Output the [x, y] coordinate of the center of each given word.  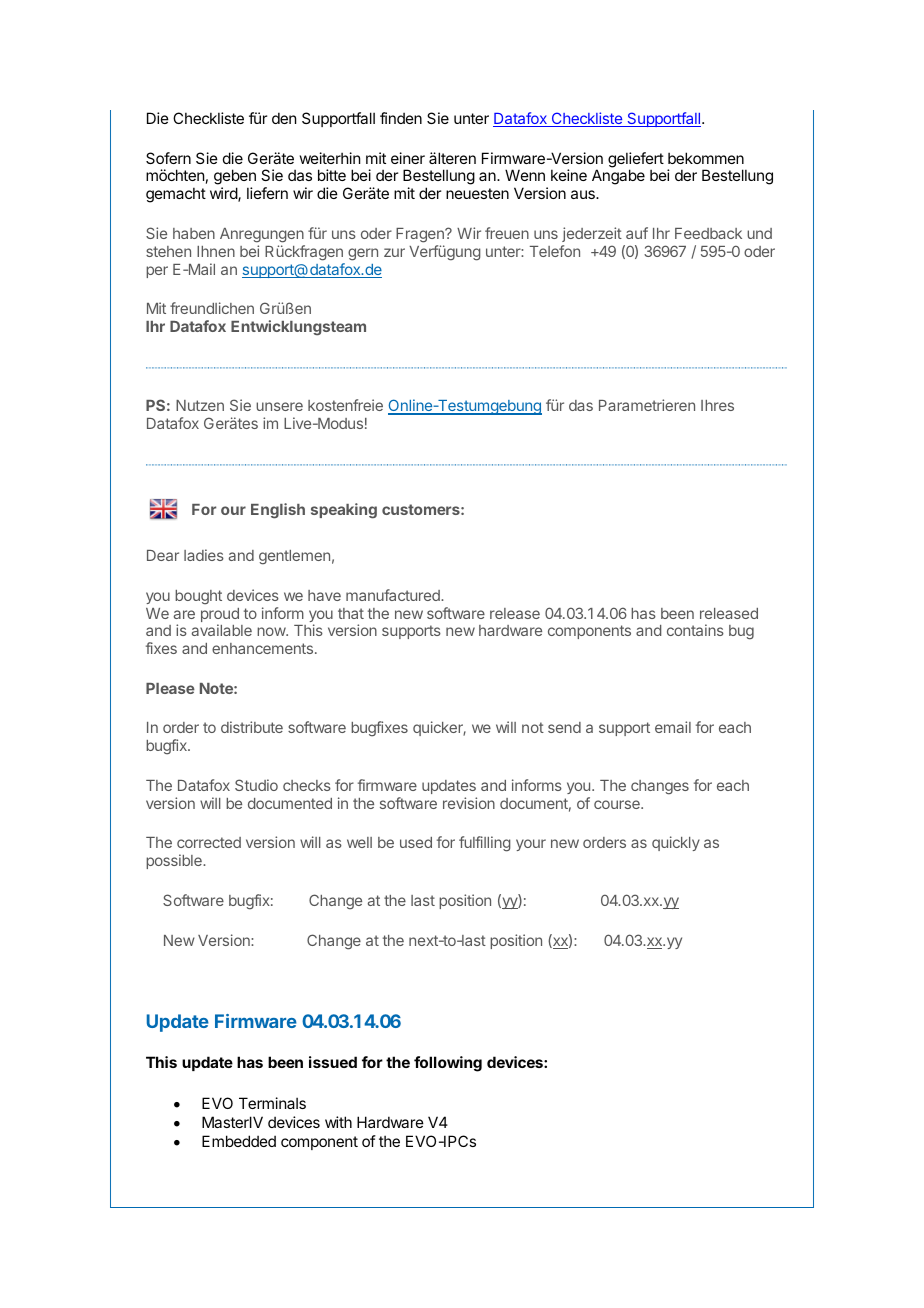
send [564, 727]
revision [469, 803]
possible [175, 861]
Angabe [618, 177]
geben [235, 178]
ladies [204, 555]
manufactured [394, 595]
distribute [252, 727]
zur [394, 252]
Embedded [239, 1141]
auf [637, 233]
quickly [676, 843]
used [416, 842]
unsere [279, 406]
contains [695, 630]
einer [408, 158]
